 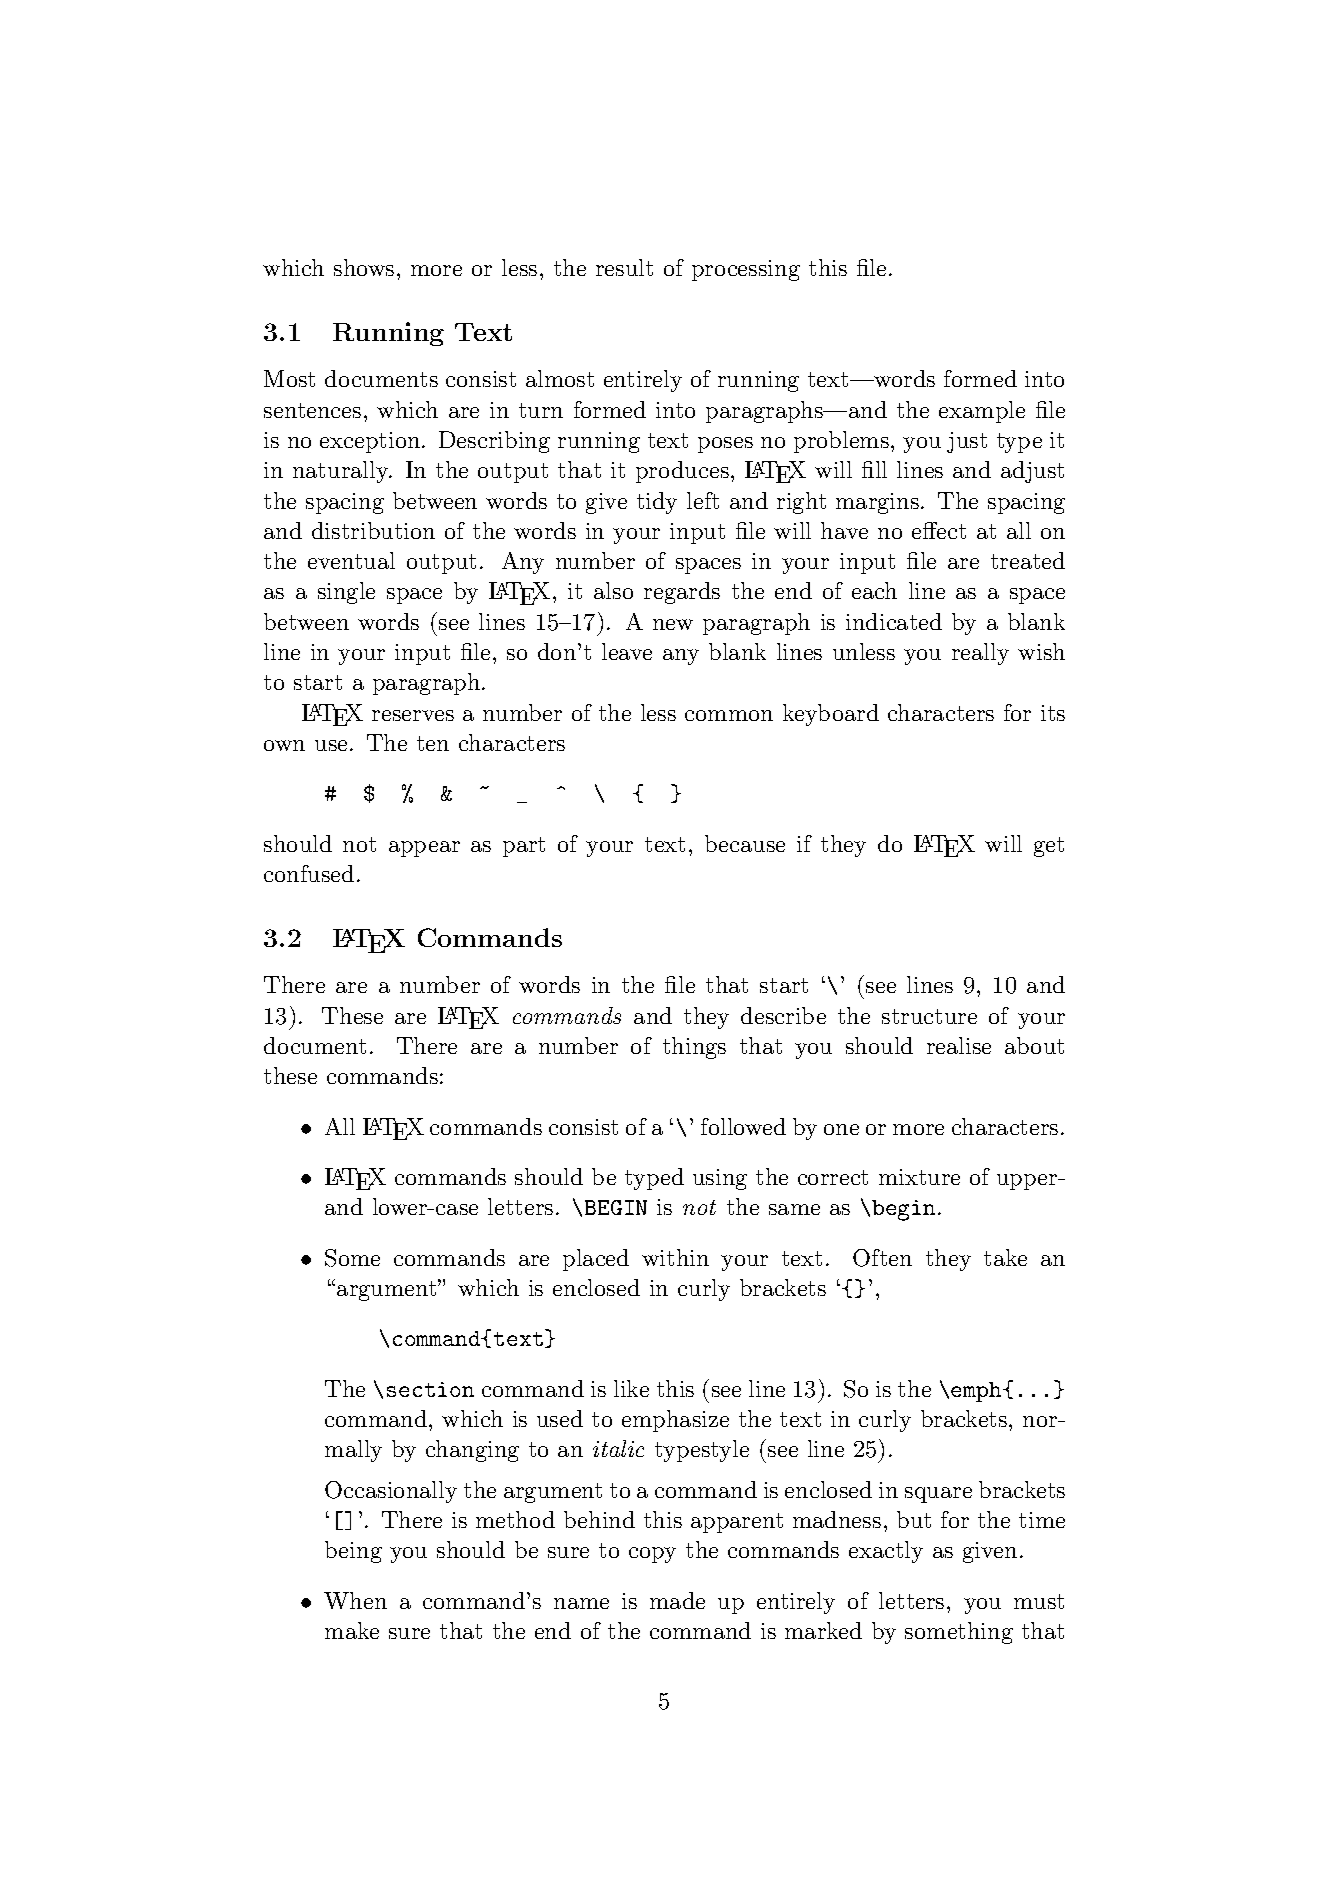 What do you see at coordinates (355, 1600) in the screenshot?
I see `When` at bounding box center [355, 1600].
